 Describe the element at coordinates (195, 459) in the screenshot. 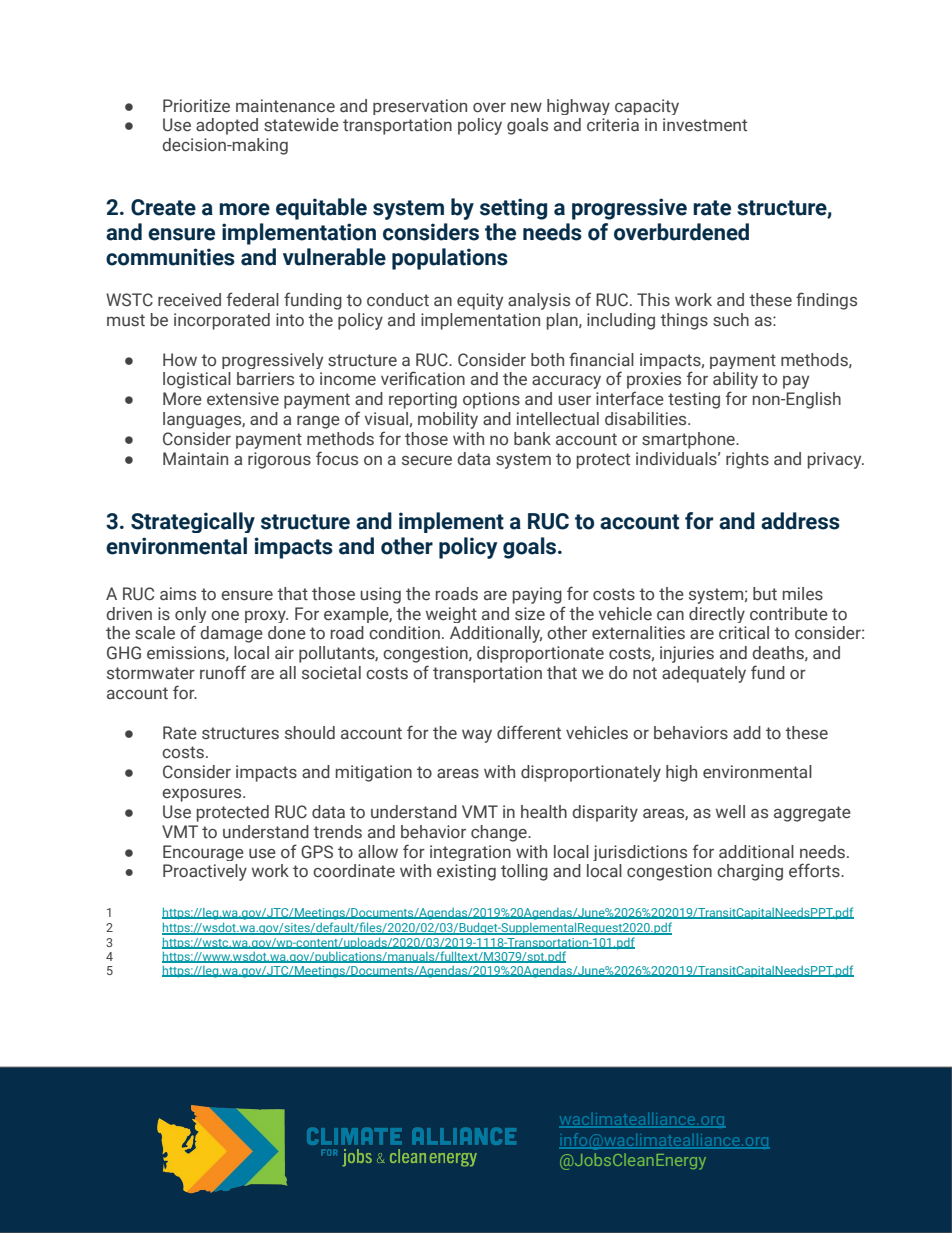

I see `Maintain` at that location.
